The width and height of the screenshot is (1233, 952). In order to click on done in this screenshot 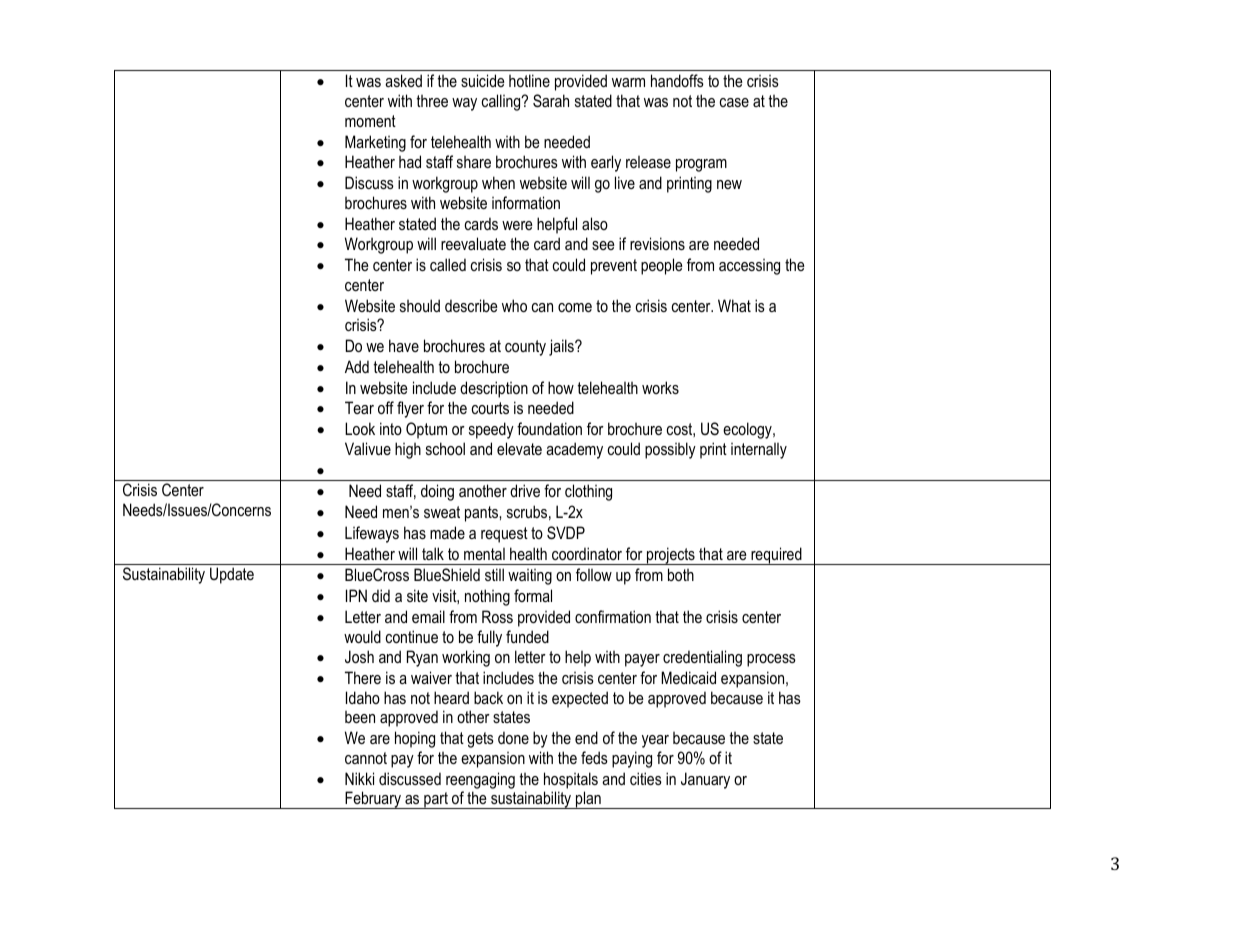, I will do `click(513, 737)`.
